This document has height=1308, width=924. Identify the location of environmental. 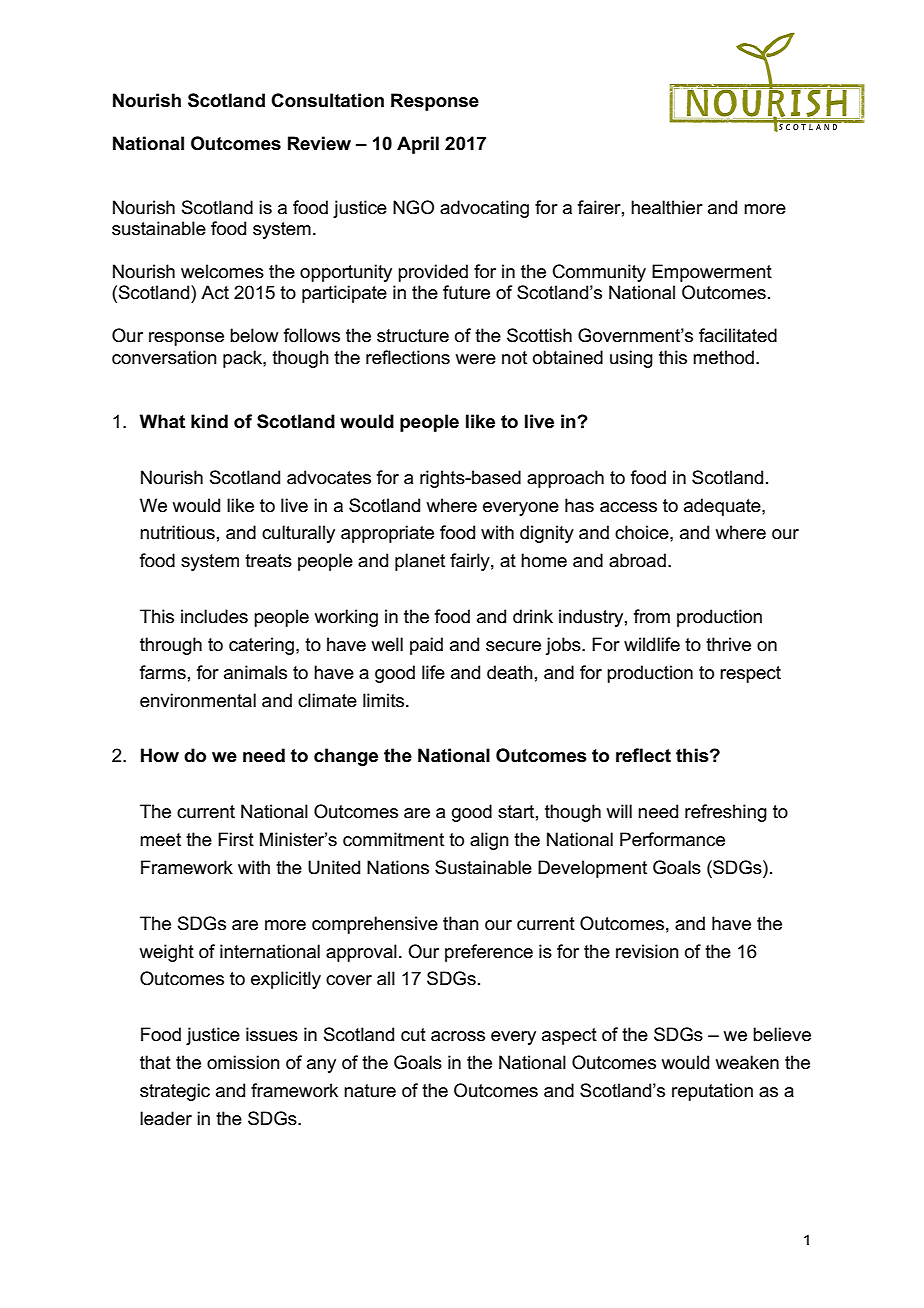
(198, 700).
